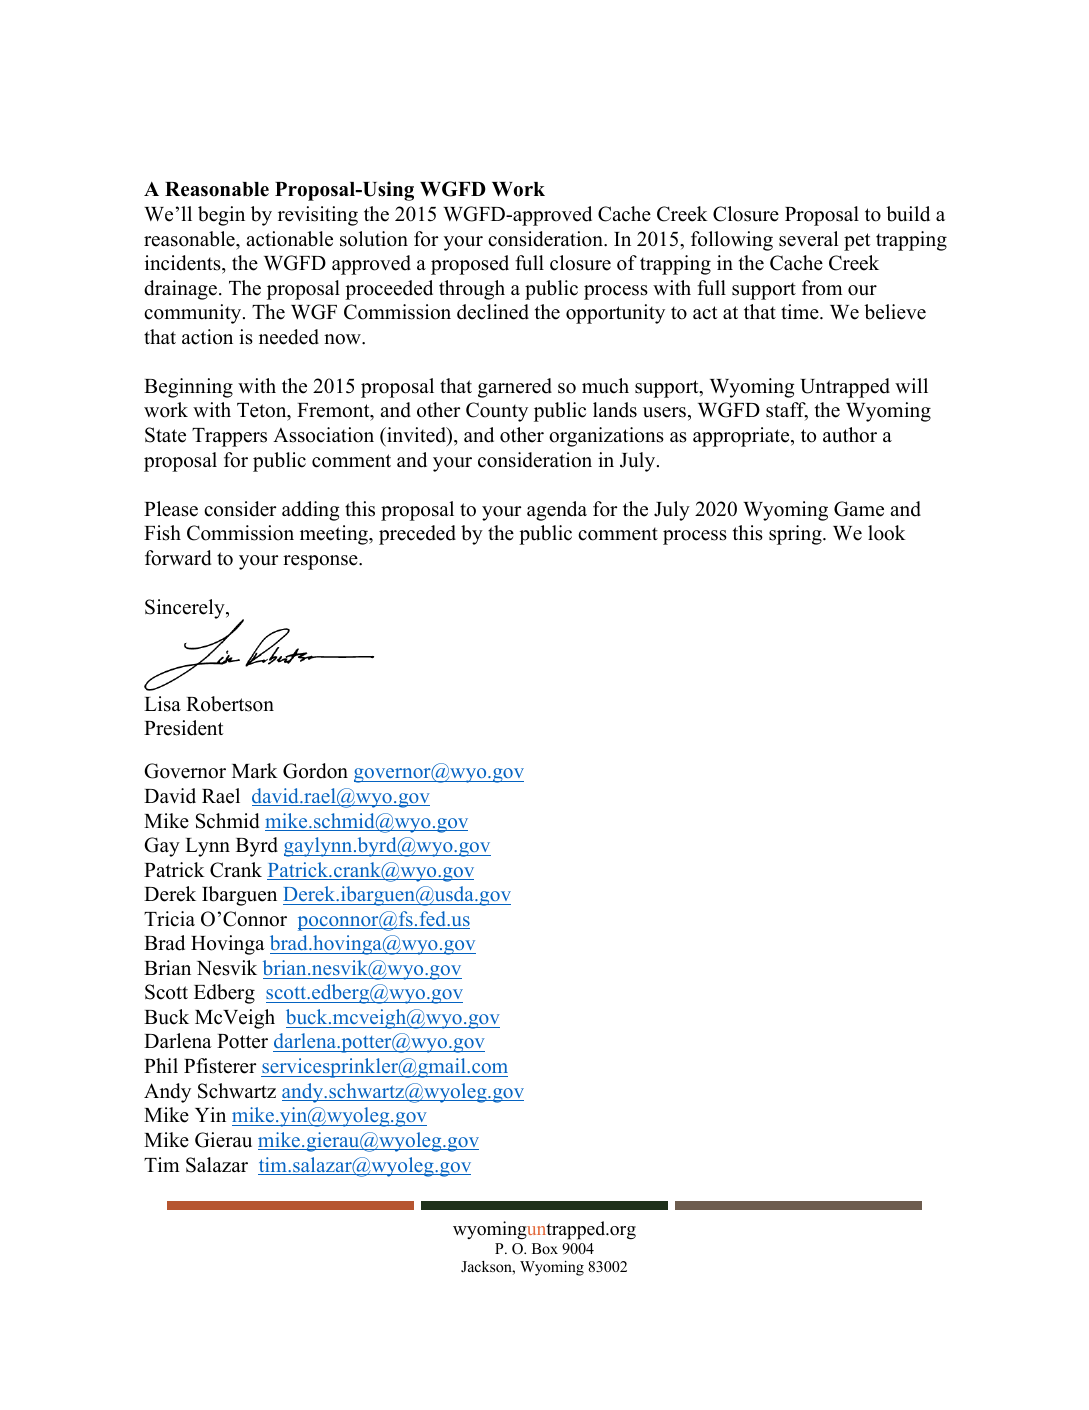  What do you see at coordinates (470, 265) in the screenshot?
I see `proposed` at bounding box center [470, 265].
